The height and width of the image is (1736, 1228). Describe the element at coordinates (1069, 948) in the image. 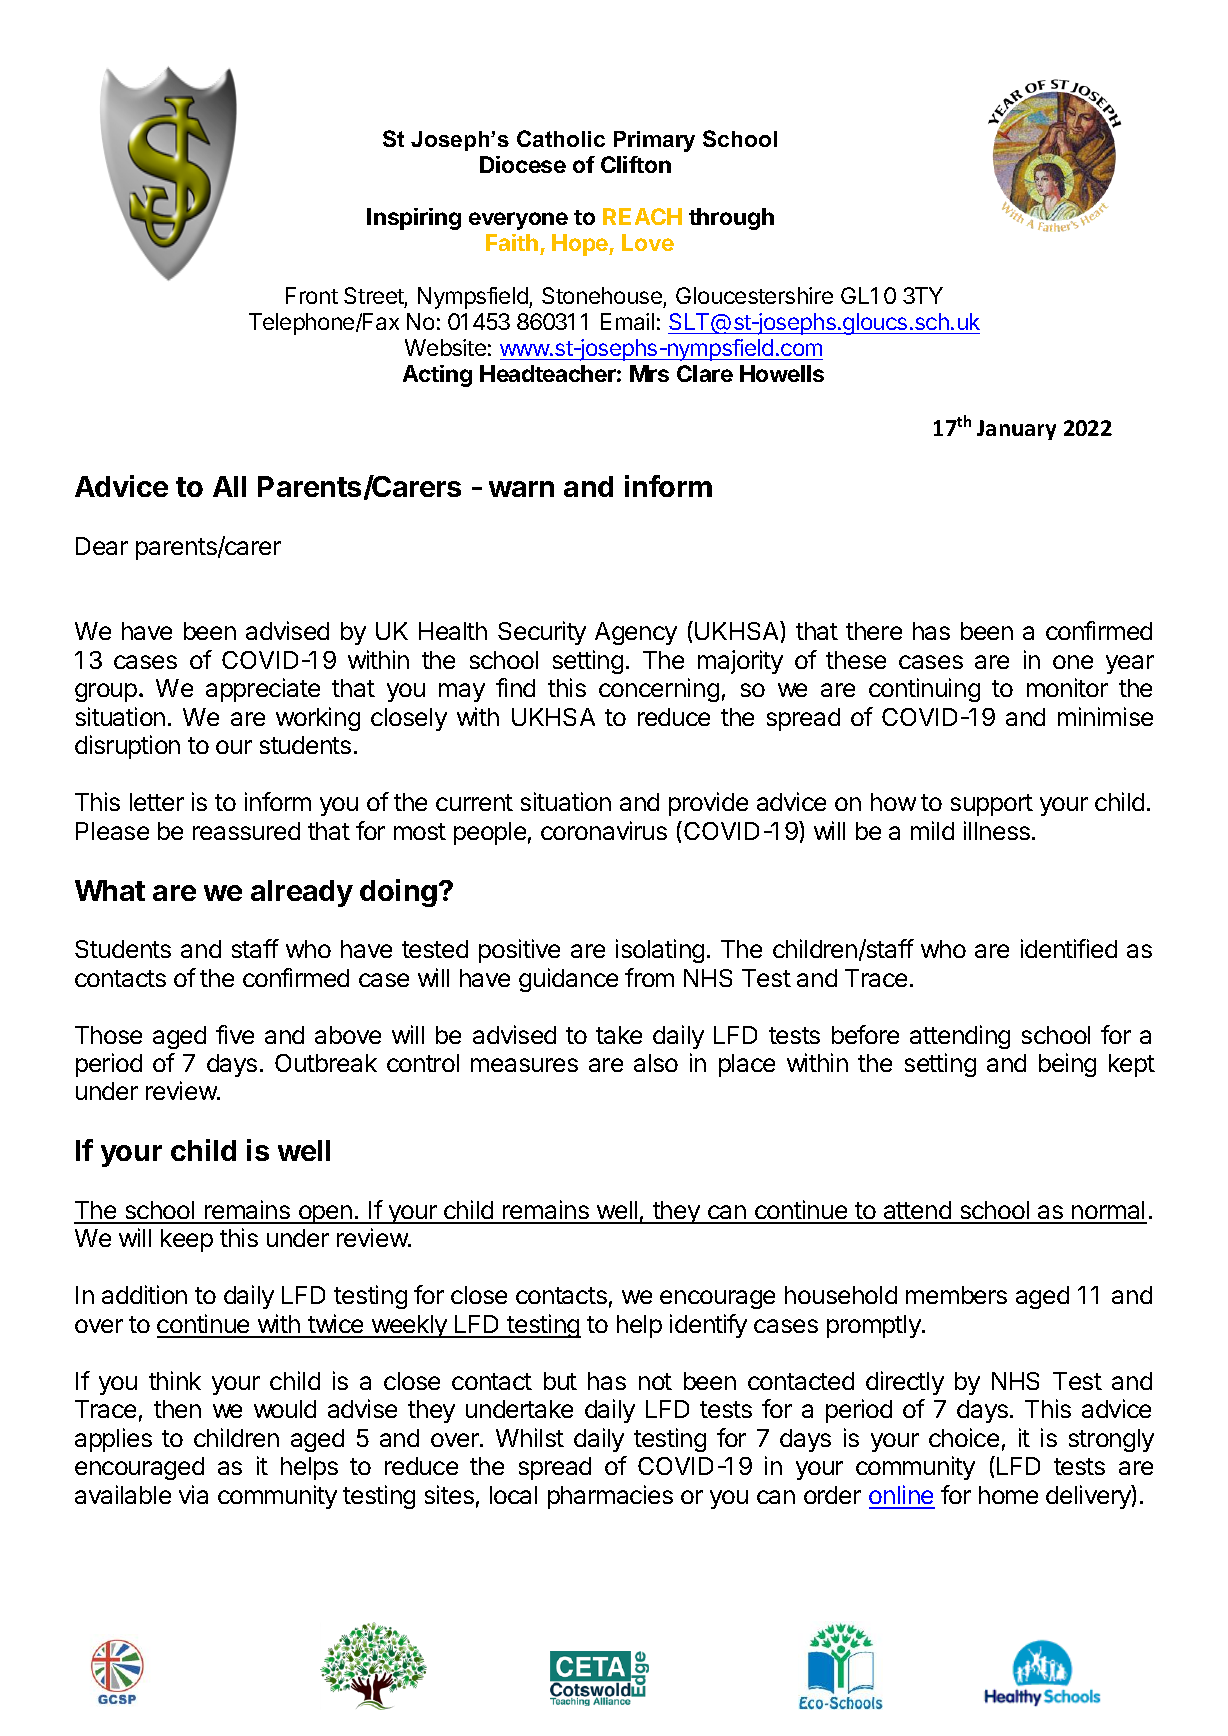

I see `identified` at that location.
